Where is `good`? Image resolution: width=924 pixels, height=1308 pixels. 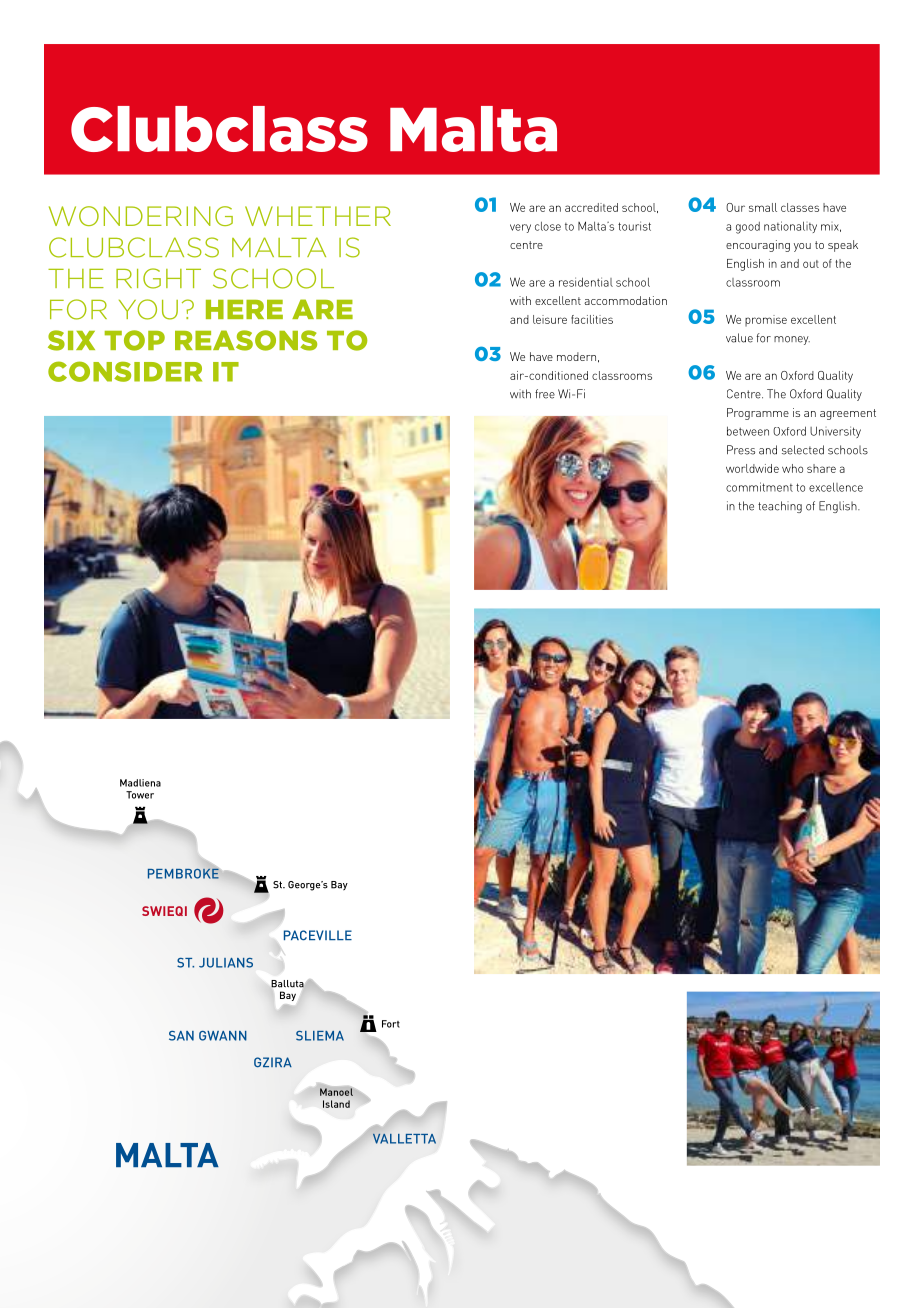 good is located at coordinates (748, 228).
